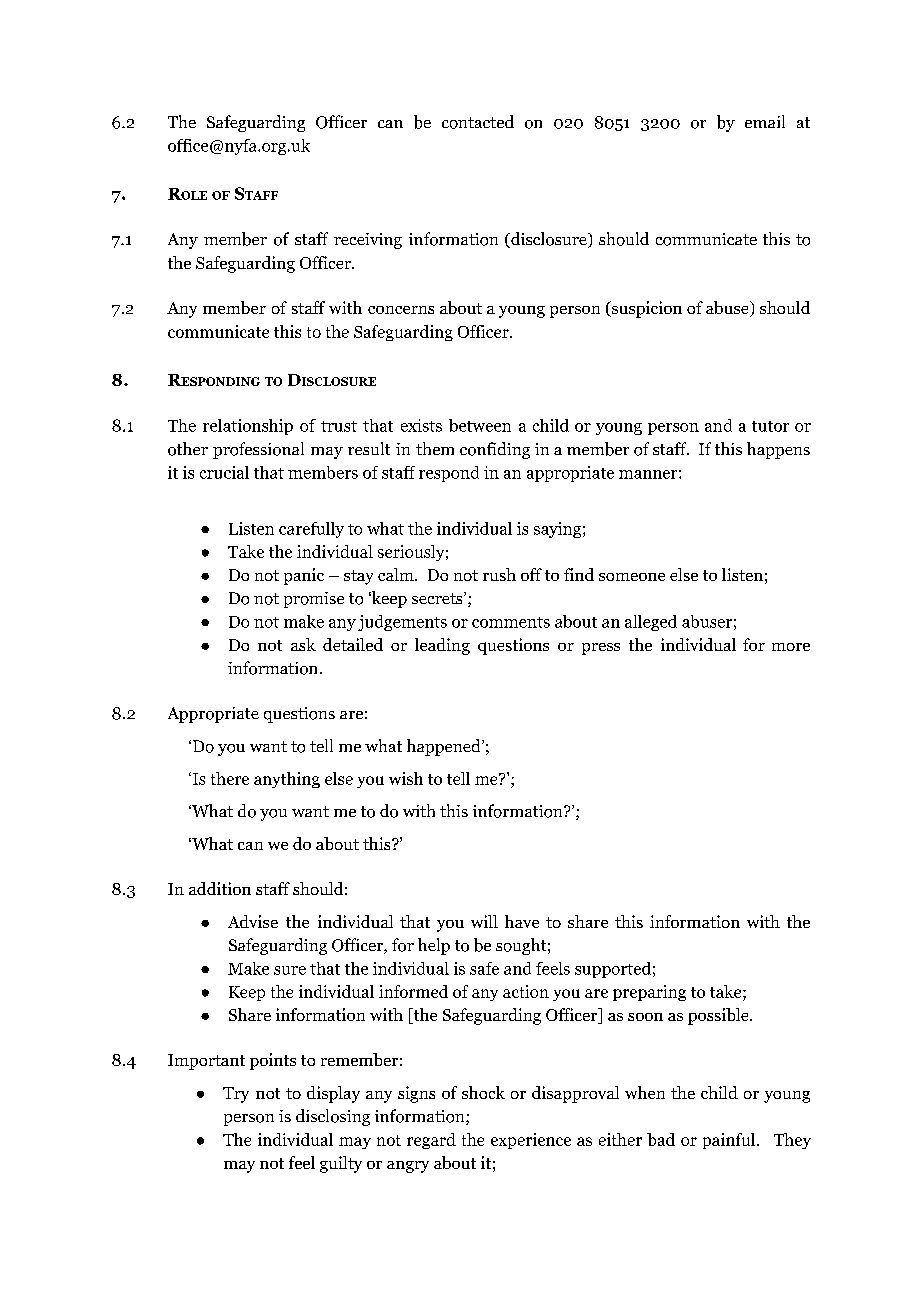 The image size is (924, 1307). What do you see at coordinates (253, 921) in the screenshot?
I see `Advise` at bounding box center [253, 921].
